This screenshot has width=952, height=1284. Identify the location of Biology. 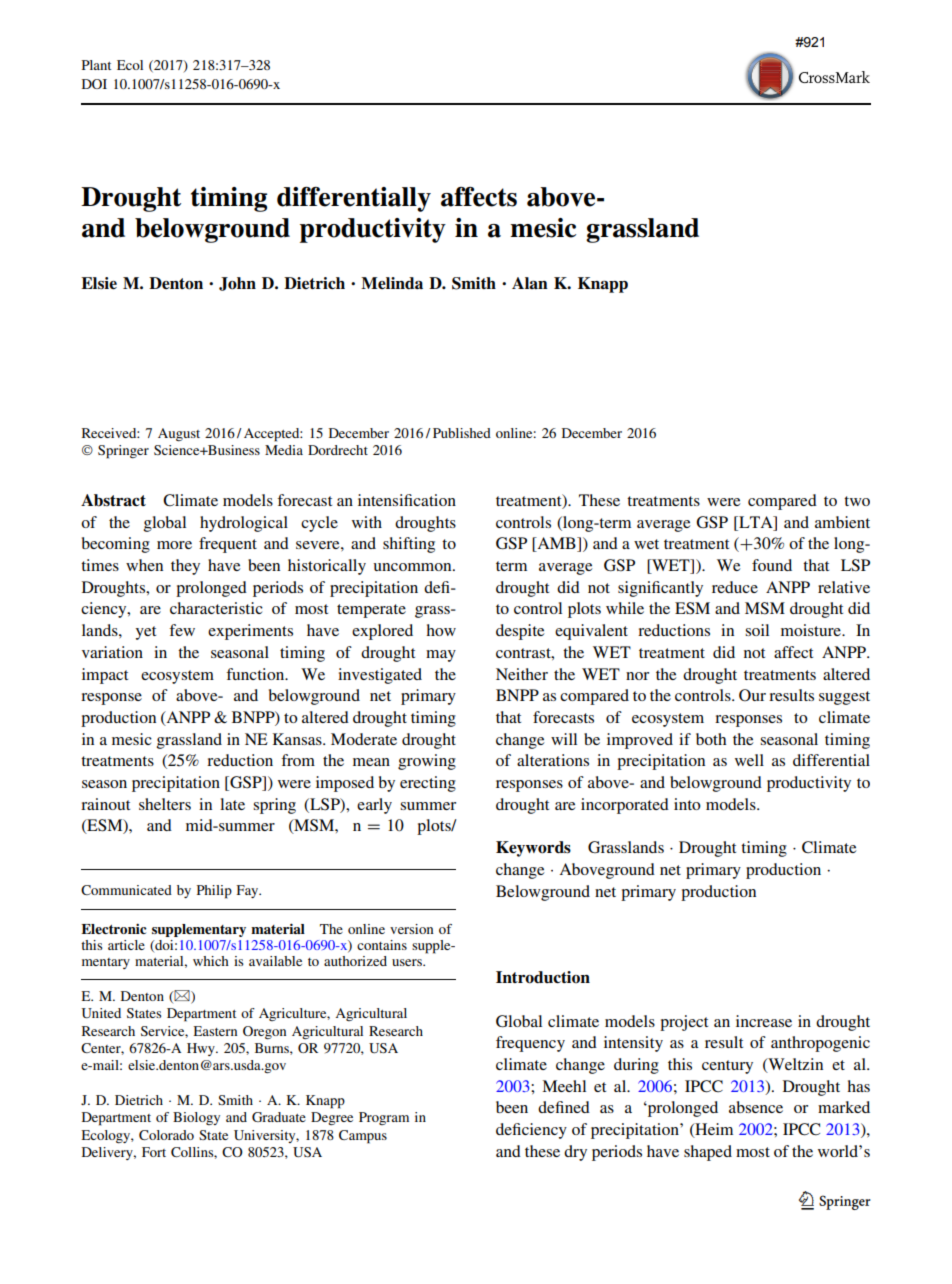
(196, 1118).
